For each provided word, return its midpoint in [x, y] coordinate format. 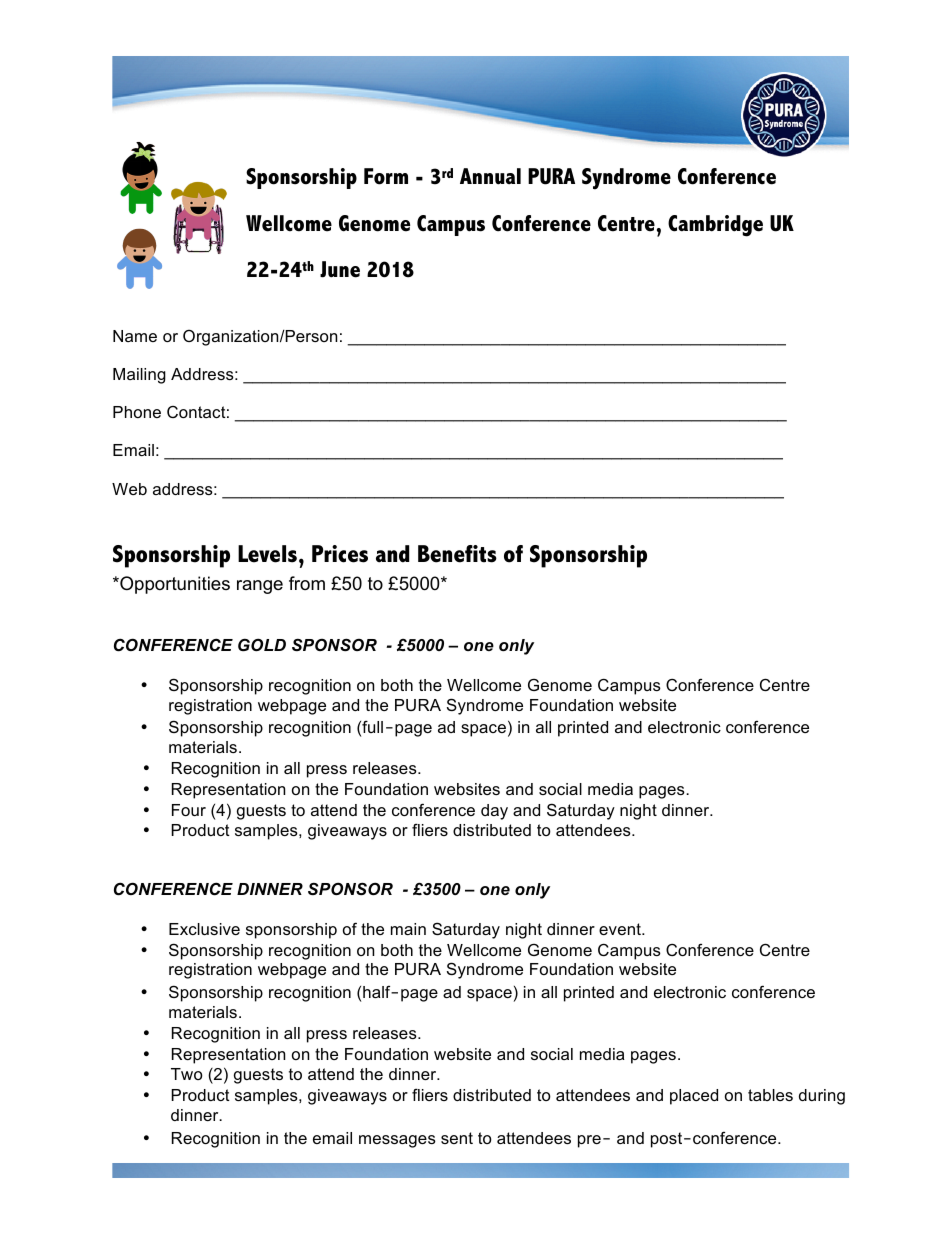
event [621, 929]
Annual [490, 176]
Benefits [457, 554]
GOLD [262, 644]
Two [187, 1074]
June [340, 269]
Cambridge [715, 226]
